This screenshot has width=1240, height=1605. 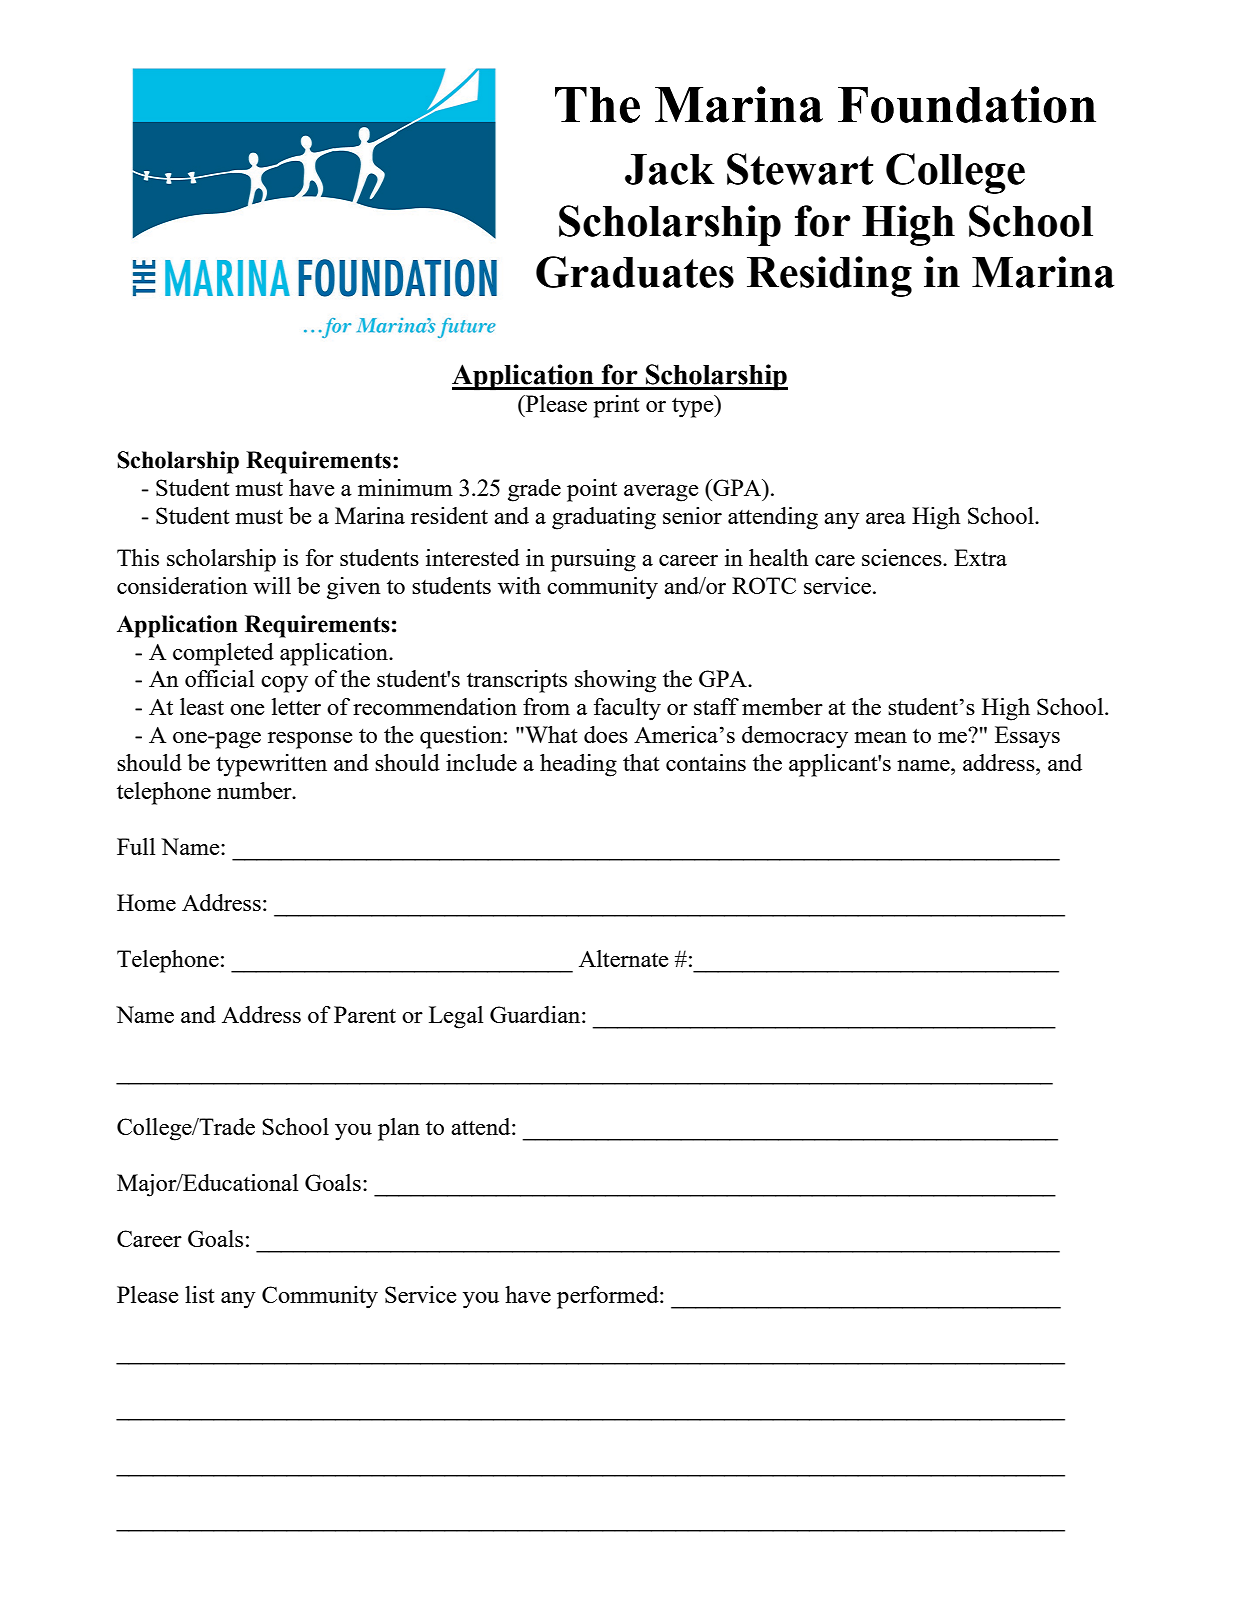 What do you see at coordinates (880, 737) in the screenshot?
I see `mean` at bounding box center [880, 737].
